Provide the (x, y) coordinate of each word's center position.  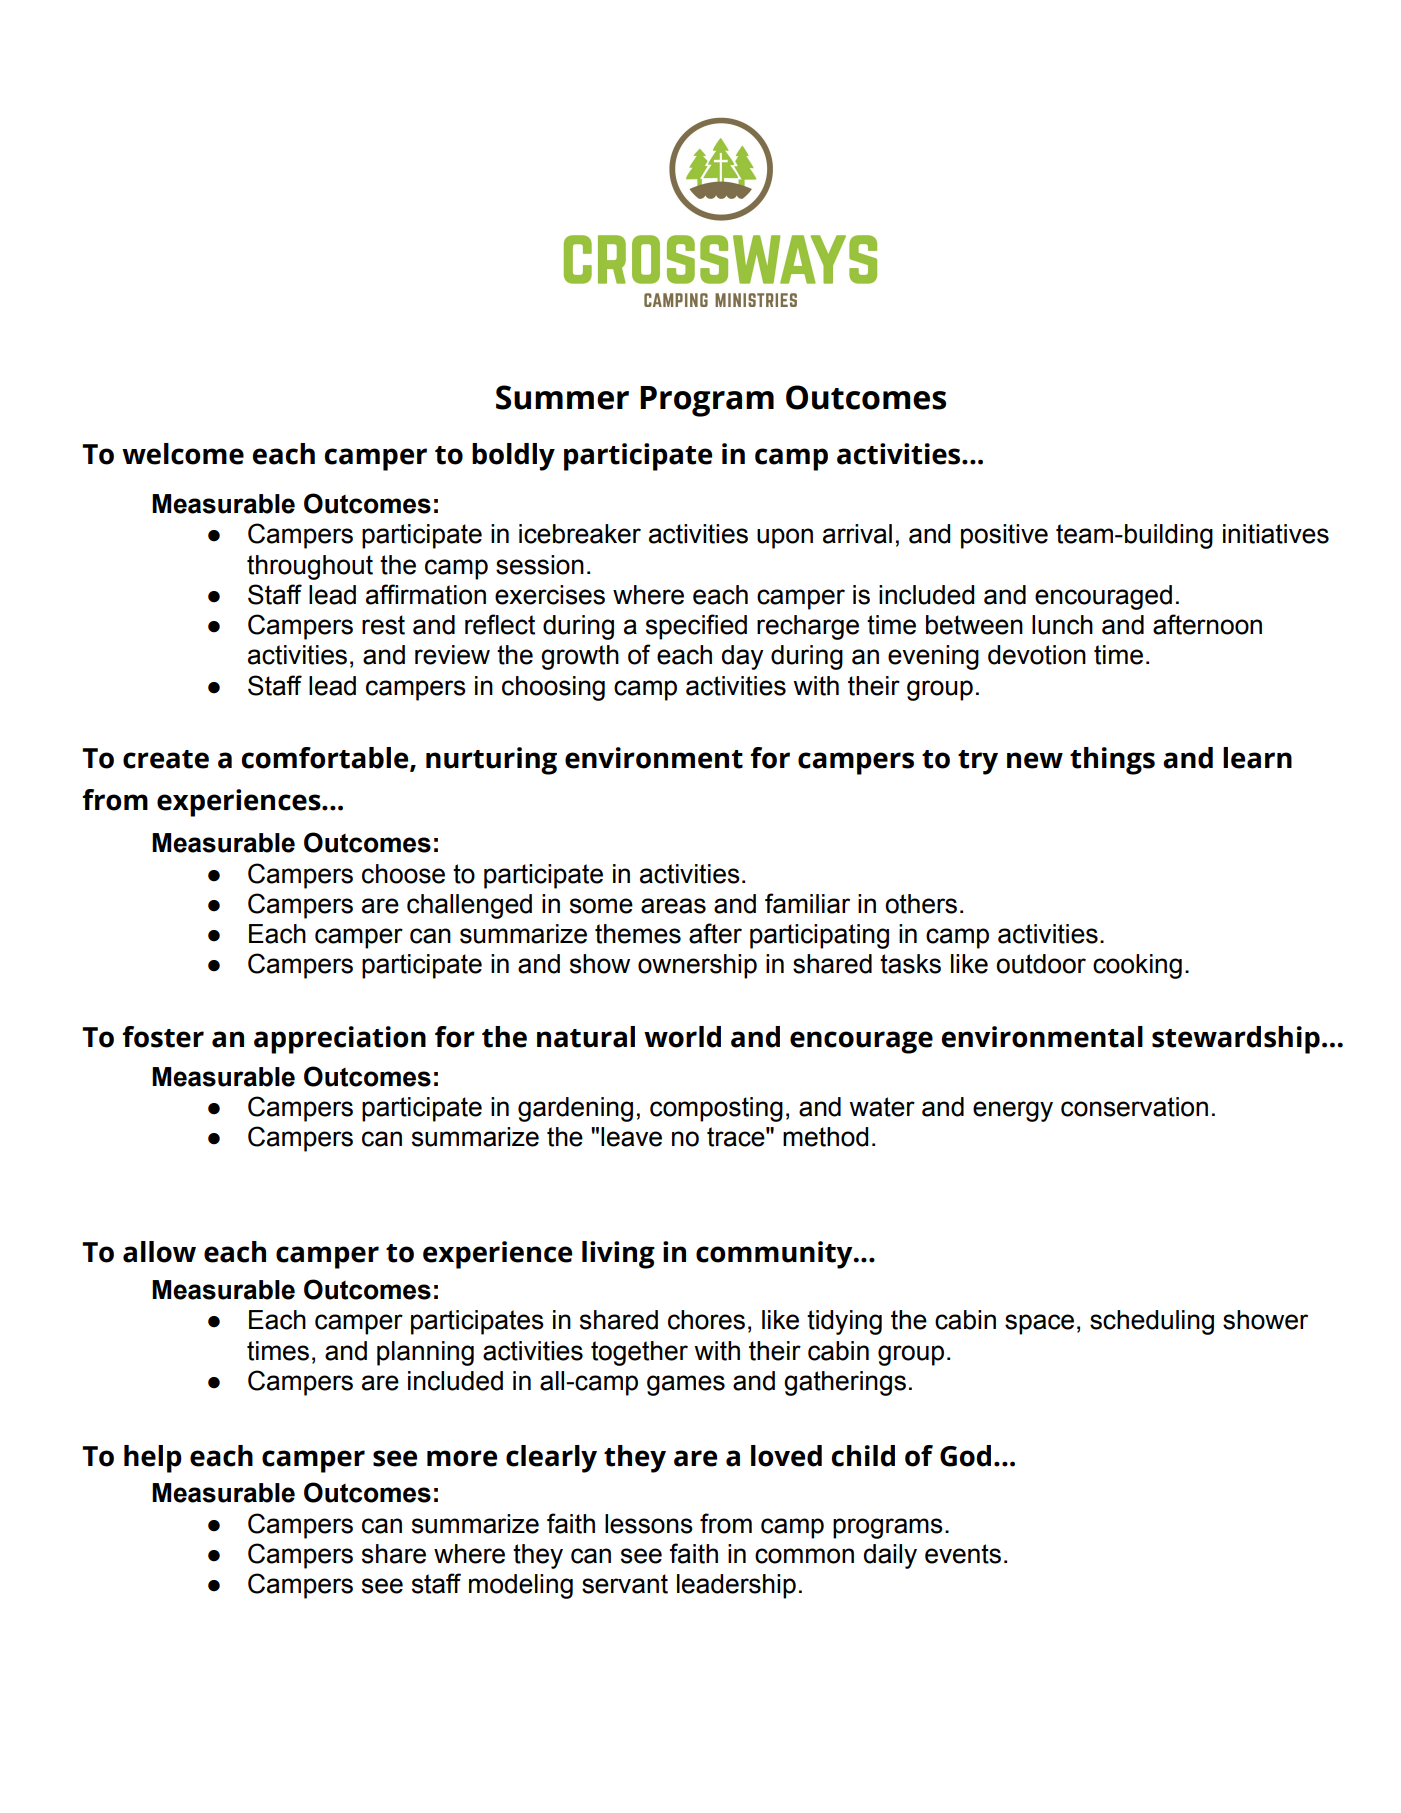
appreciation (340, 1040)
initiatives (1276, 534)
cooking (1137, 966)
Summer (562, 397)
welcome (183, 454)
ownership (697, 966)
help (153, 1459)
